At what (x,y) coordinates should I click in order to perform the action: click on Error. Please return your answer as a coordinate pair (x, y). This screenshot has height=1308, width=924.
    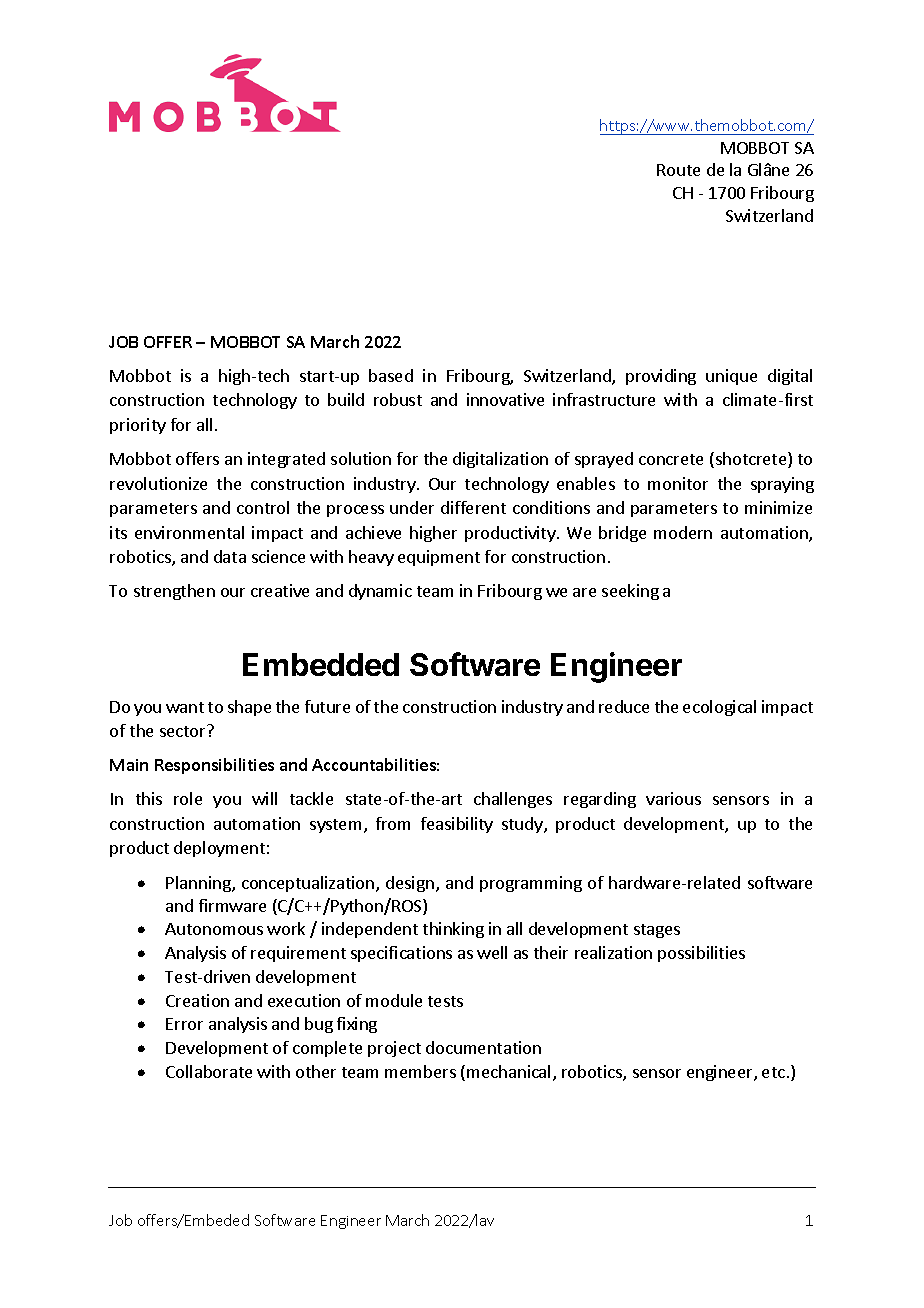
    Looking at the image, I should click on (184, 1024).
